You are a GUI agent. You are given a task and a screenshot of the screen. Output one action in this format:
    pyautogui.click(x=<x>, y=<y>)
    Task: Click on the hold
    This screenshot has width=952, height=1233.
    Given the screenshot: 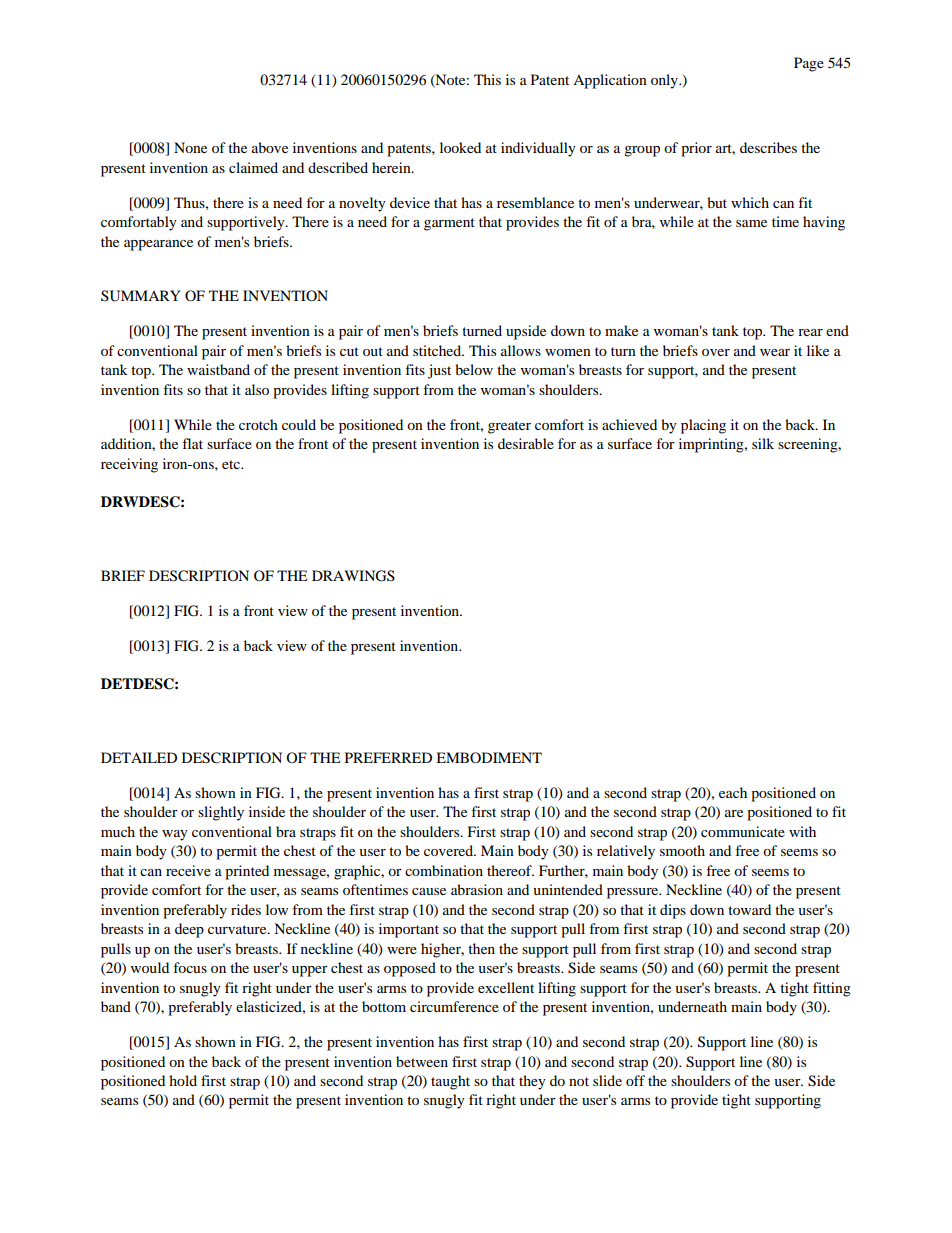 What is the action you would take?
    pyautogui.click(x=183, y=1080)
